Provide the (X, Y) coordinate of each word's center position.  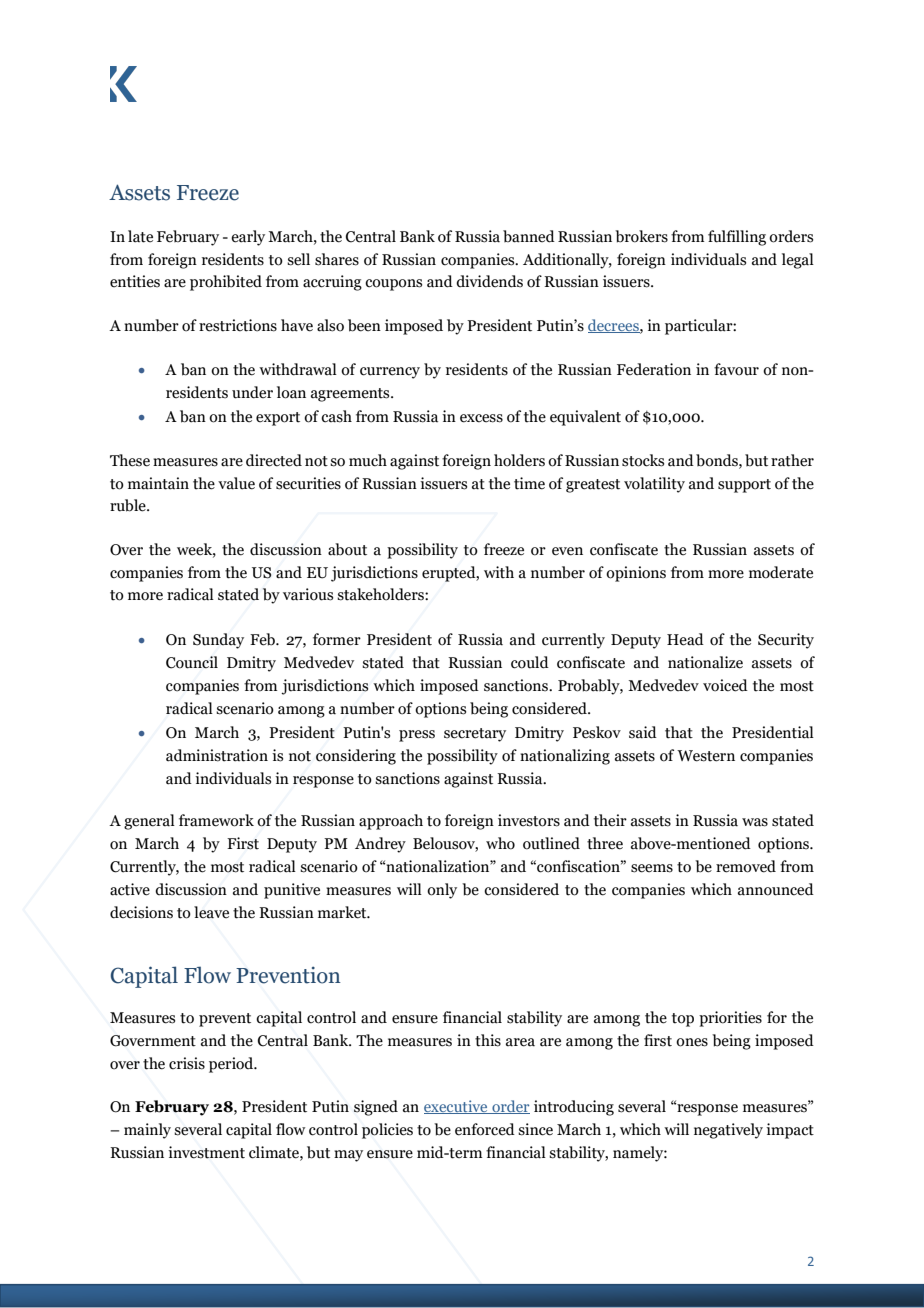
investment (206, 1152)
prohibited (226, 283)
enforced (485, 1129)
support (744, 486)
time (529, 483)
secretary (475, 735)
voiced (725, 685)
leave (211, 912)
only (442, 891)
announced (776, 889)
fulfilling (737, 238)
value (236, 483)
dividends (489, 281)
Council (192, 662)
